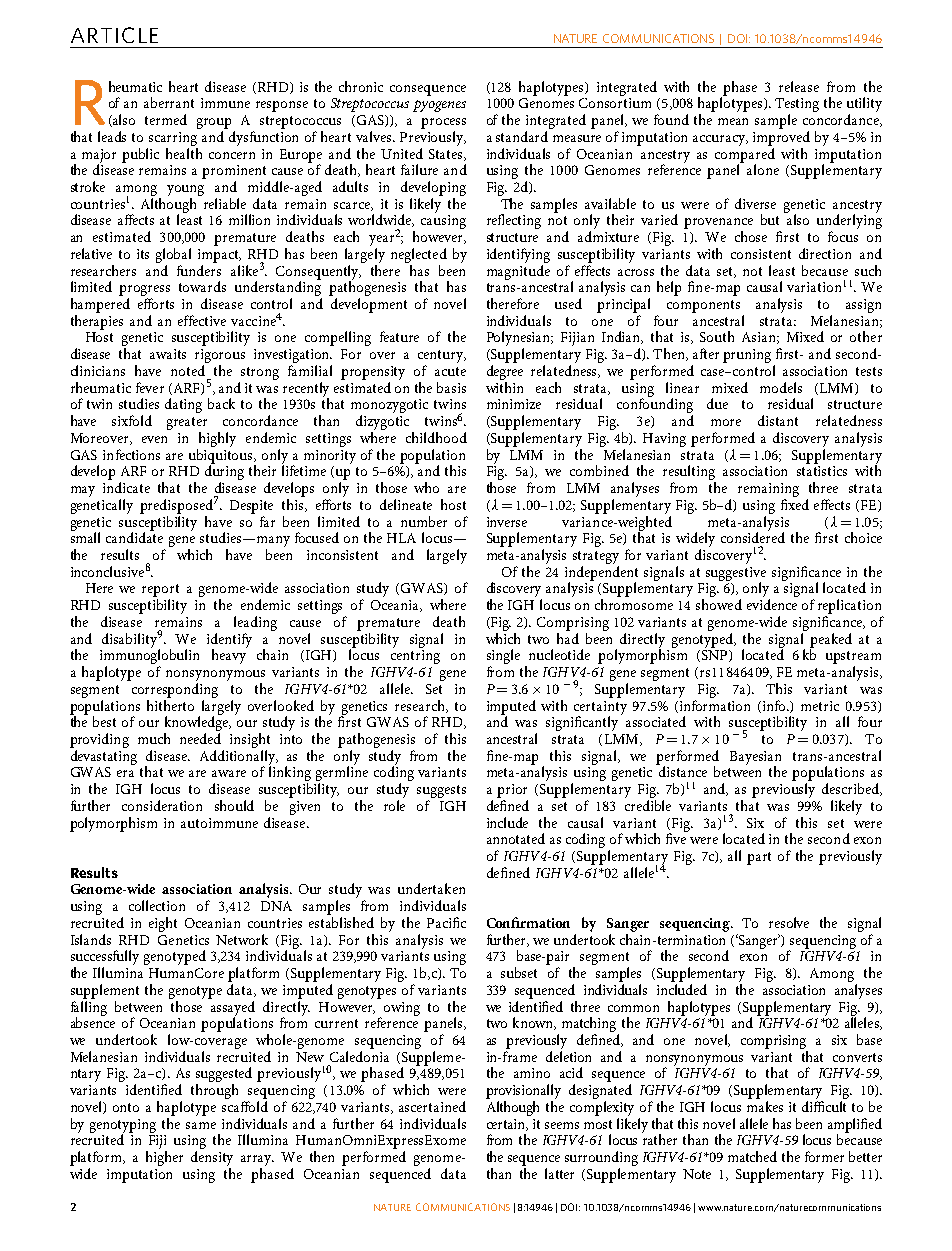 The height and width of the image is (1251, 952). What do you see at coordinates (523, 1093) in the image?
I see `provisionally` at bounding box center [523, 1093].
